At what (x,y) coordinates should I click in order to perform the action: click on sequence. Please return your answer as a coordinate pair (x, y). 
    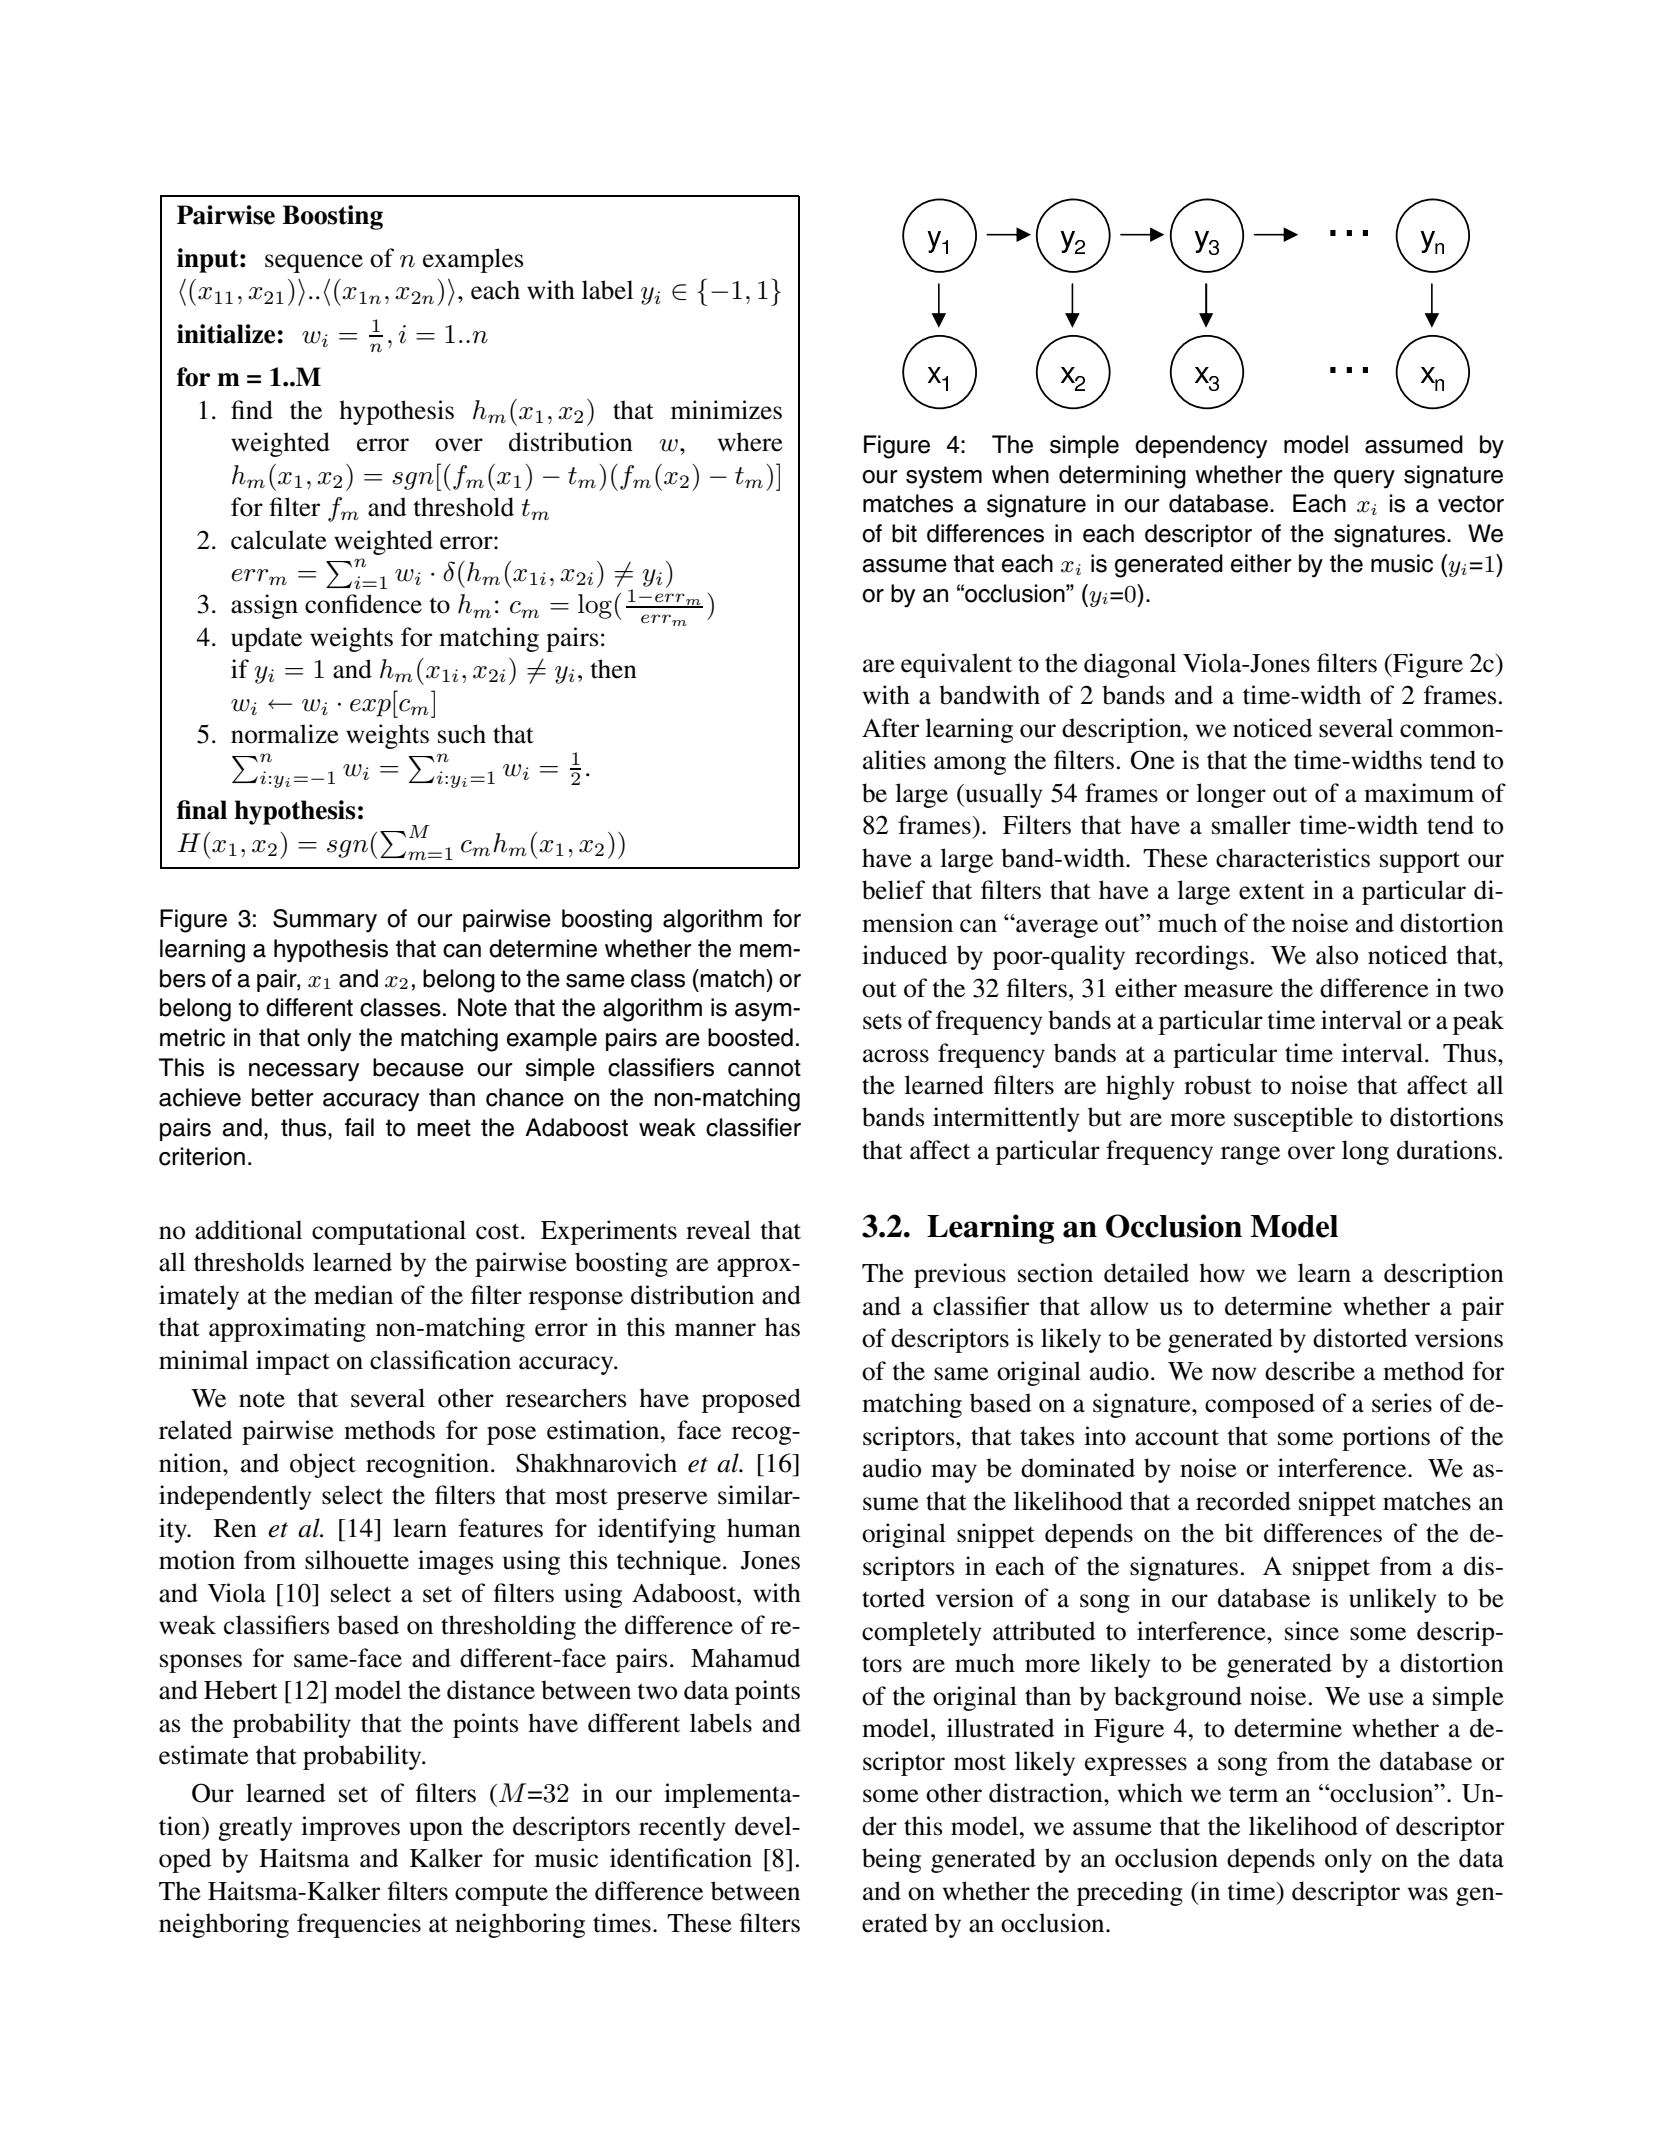
    Looking at the image, I should click on (314, 263).
